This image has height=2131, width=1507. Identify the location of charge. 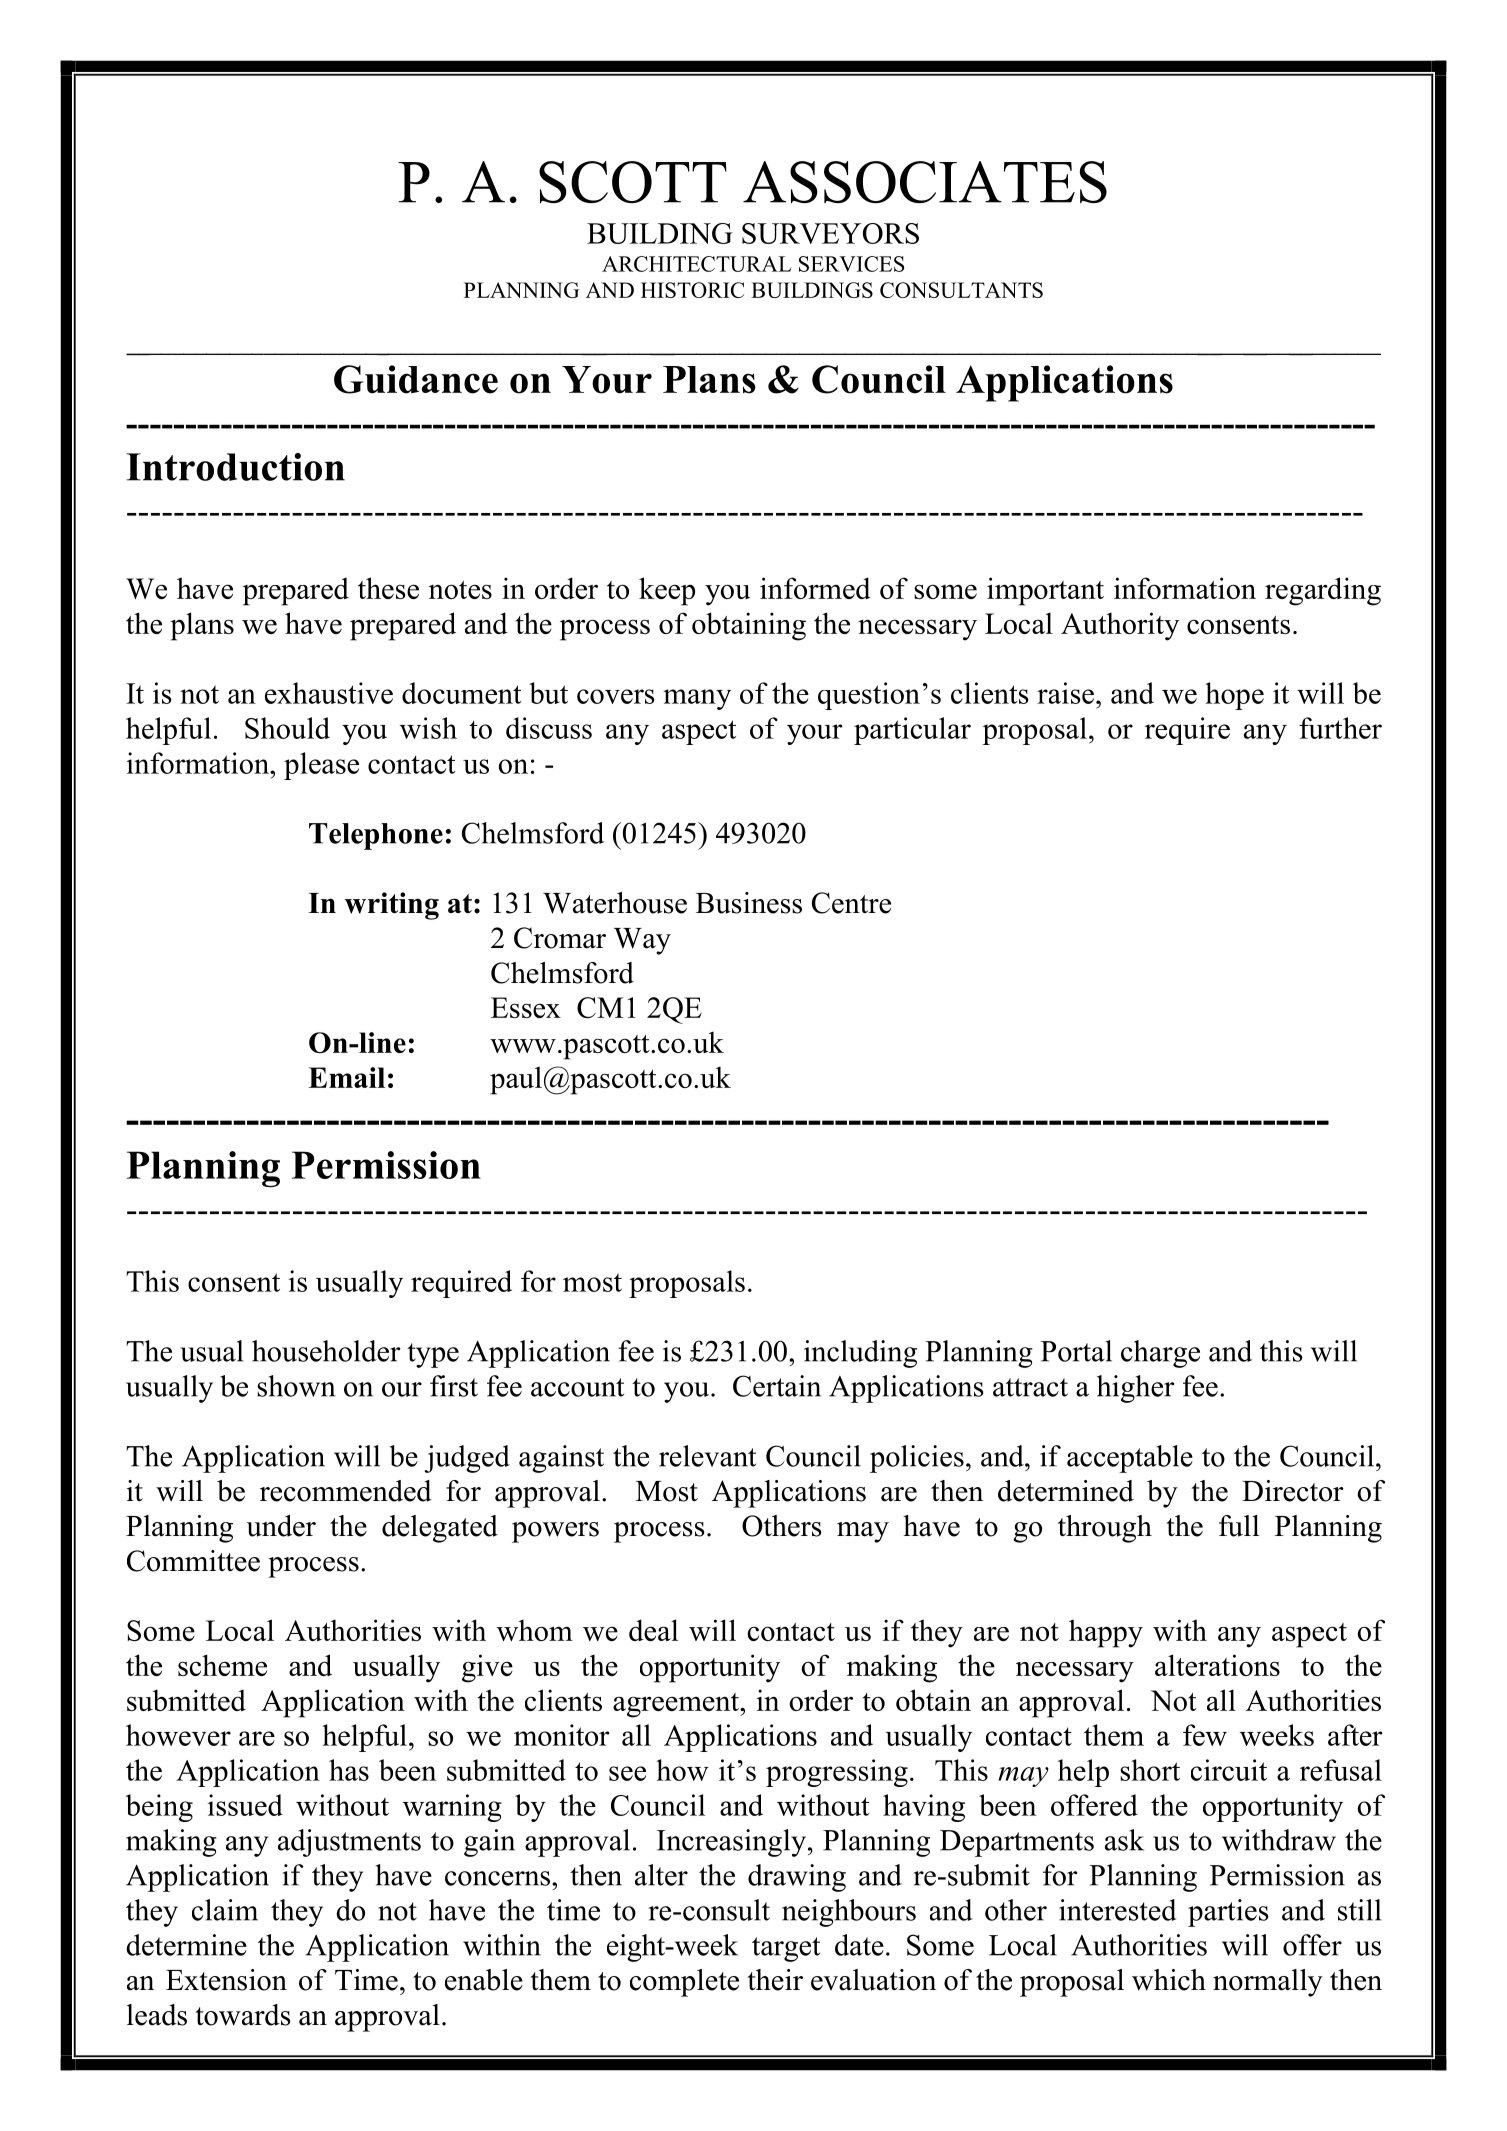
(1160, 1354).
